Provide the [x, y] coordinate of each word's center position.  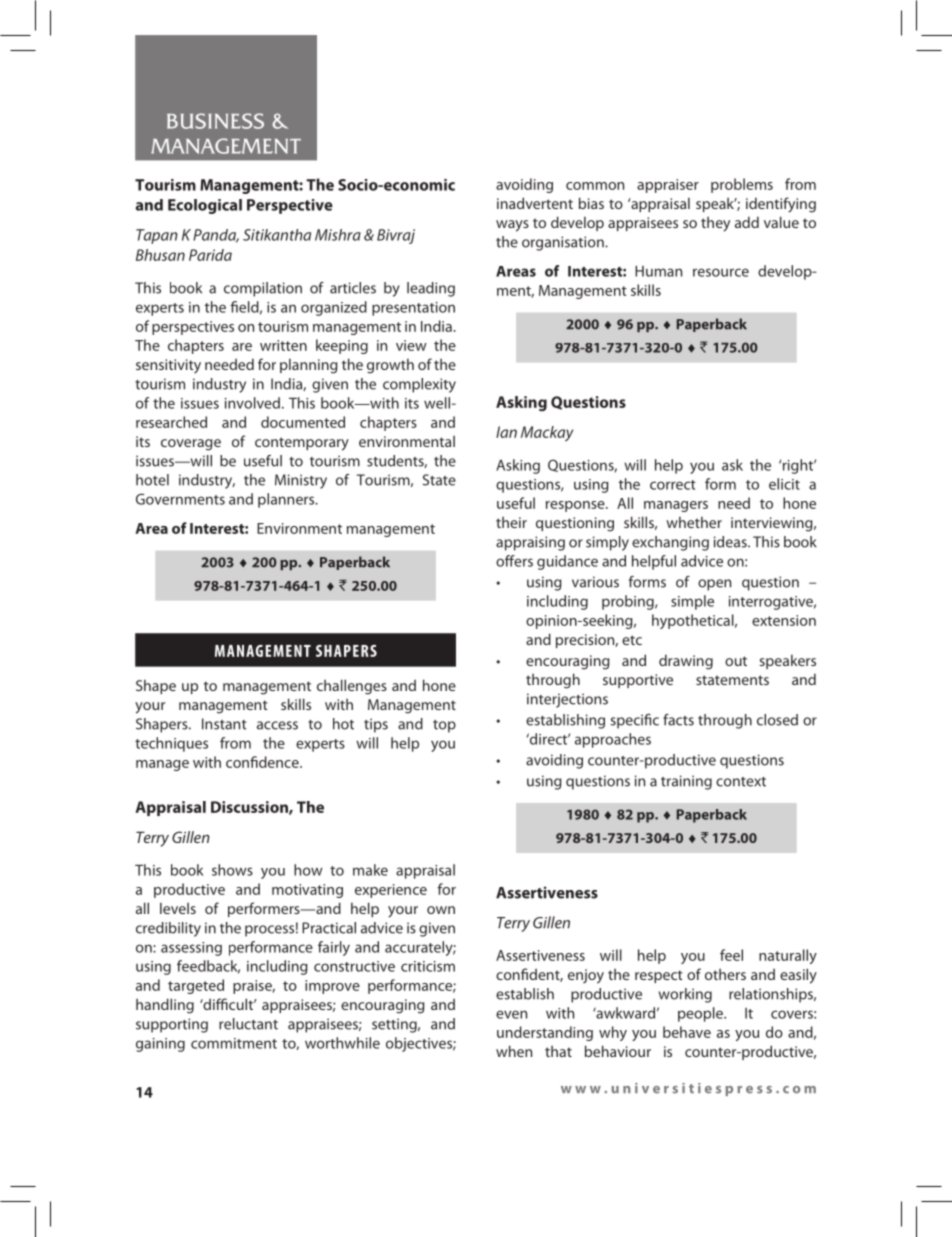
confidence [263, 762]
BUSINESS [215, 121]
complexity [419, 385]
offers [514, 561]
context [741, 782]
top [444, 726]
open [714, 585]
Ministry [301, 481]
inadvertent [535, 203]
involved [252, 403]
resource [721, 272]
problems [742, 185]
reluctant [248, 1024]
